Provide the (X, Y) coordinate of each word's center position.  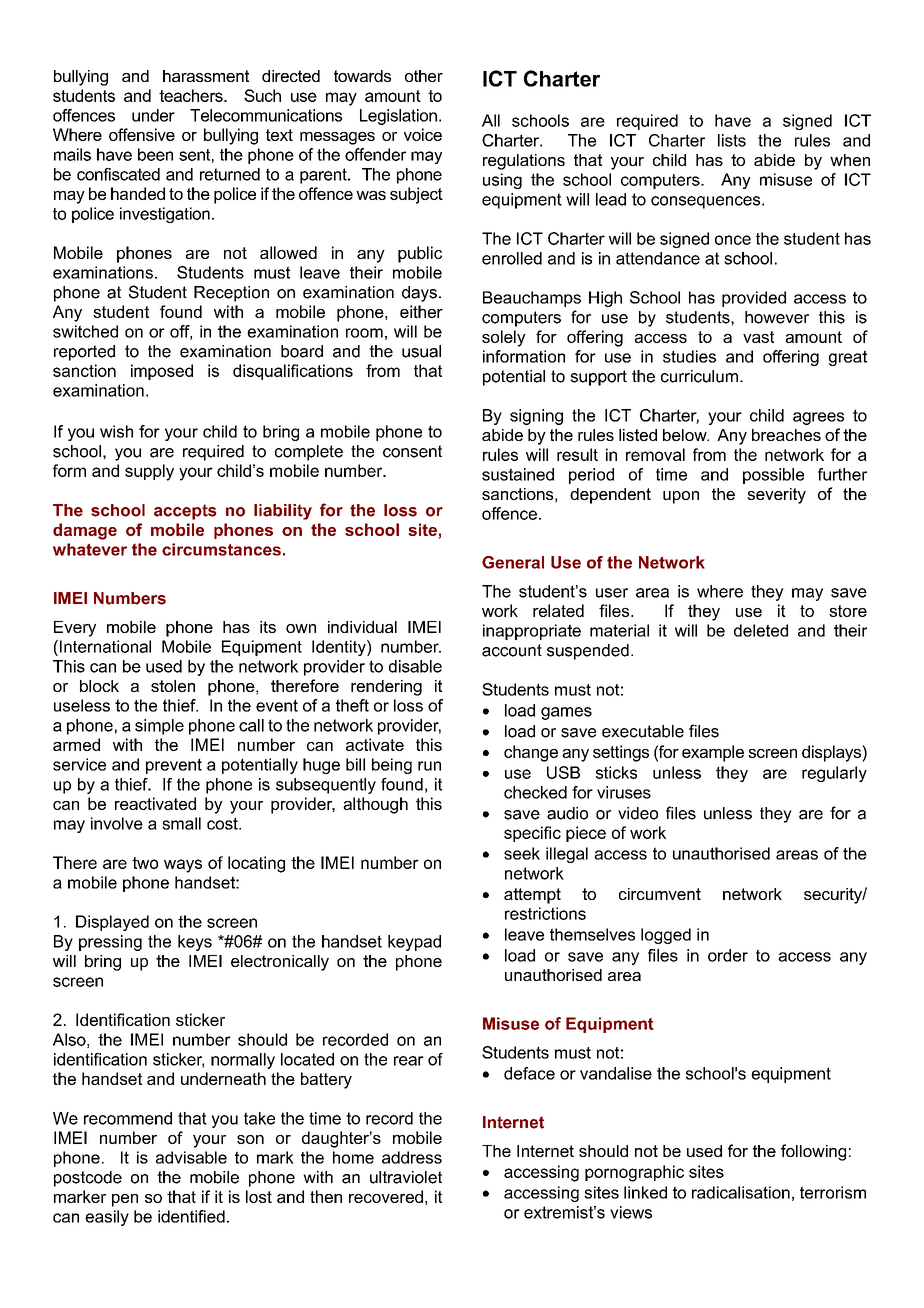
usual (421, 351)
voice (423, 134)
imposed (162, 372)
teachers (192, 95)
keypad (414, 943)
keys (195, 943)
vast (758, 337)
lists (732, 140)
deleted (761, 630)
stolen (173, 686)
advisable (191, 1157)
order (728, 955)
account (512, 650)
